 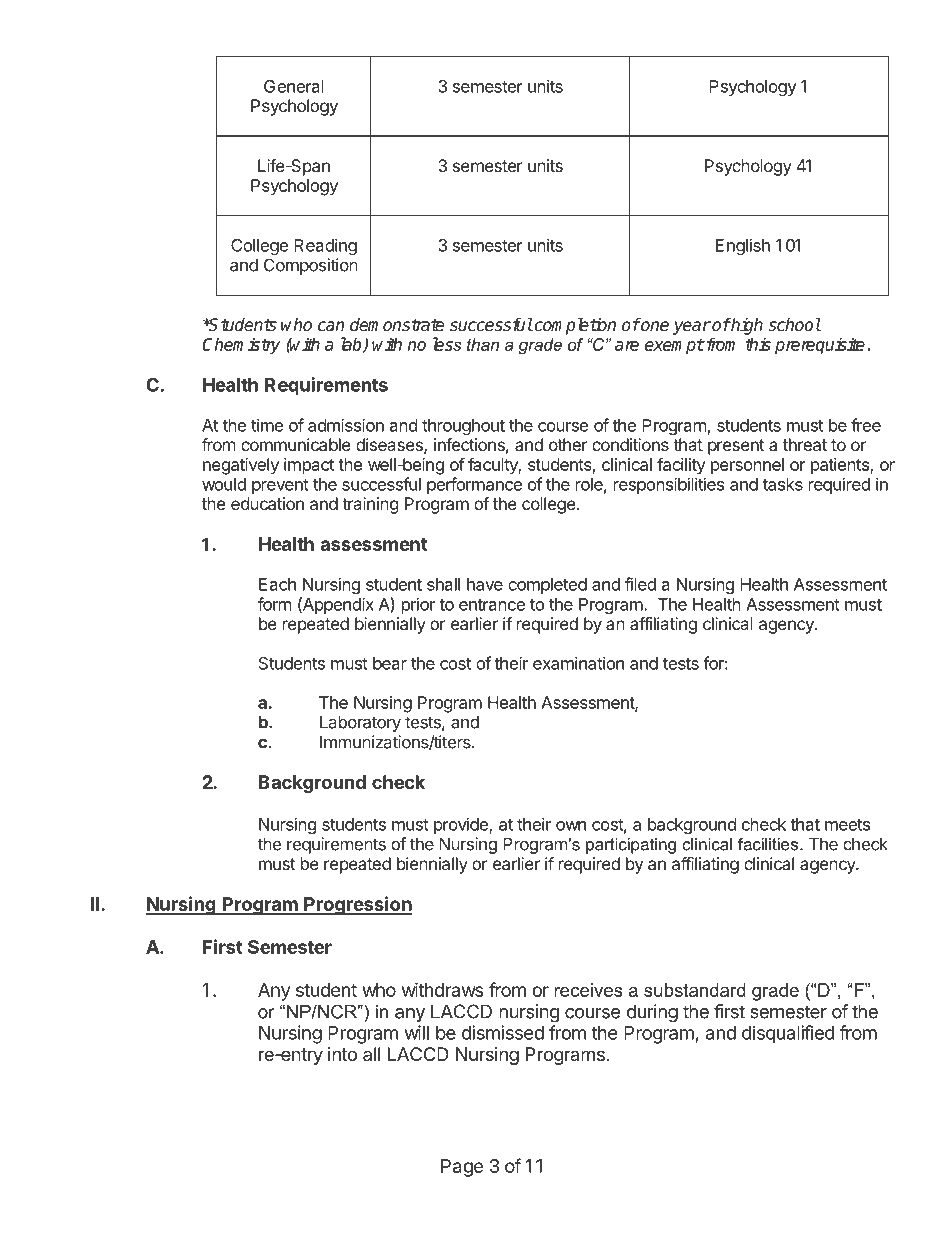 What do you see at coordinates (331, 326) in the page?
I see `can` at bounding box center [331, 326].
